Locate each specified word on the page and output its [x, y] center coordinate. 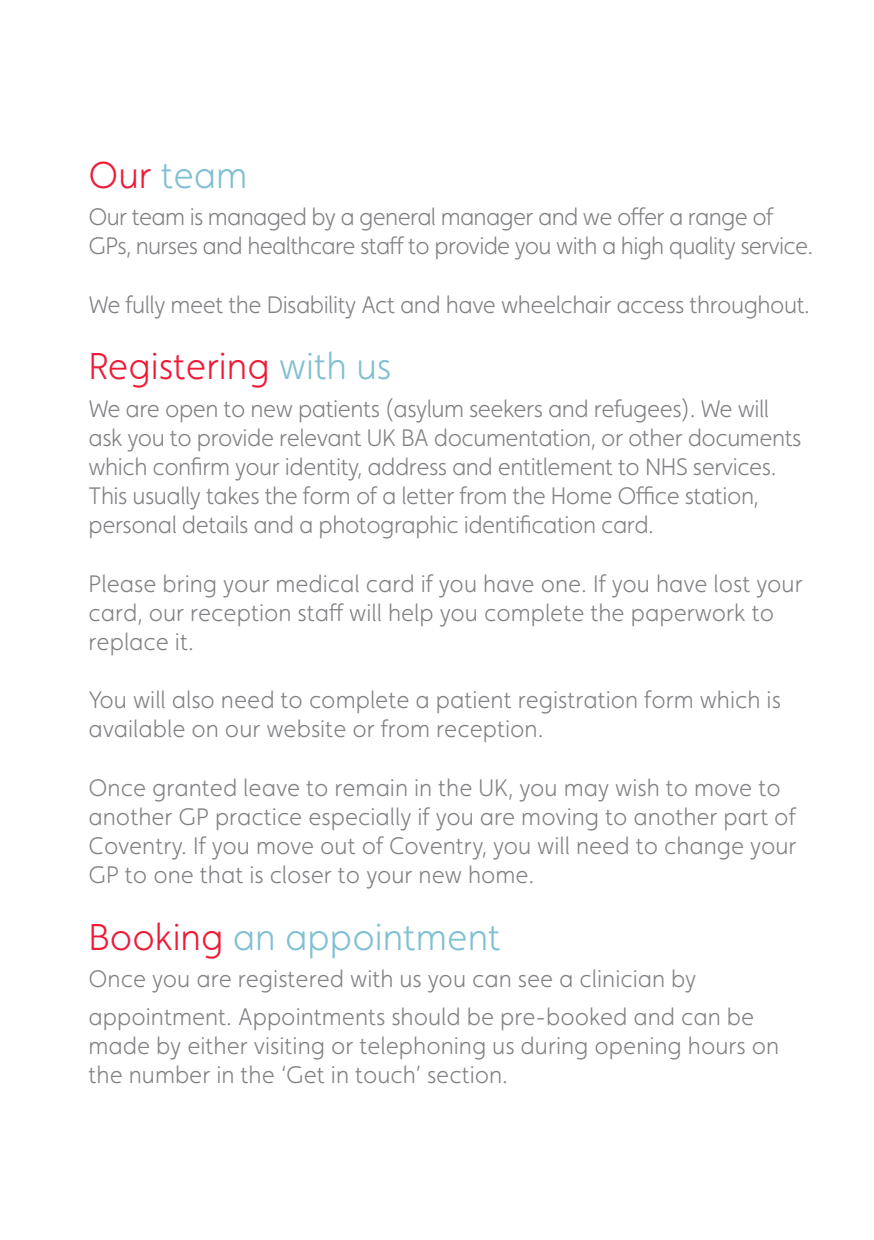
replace [129, 643]
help [411, 614]
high [642, 248]
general [397, 219]
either [217, 1045]
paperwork [688, 614]
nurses [167, 248]
